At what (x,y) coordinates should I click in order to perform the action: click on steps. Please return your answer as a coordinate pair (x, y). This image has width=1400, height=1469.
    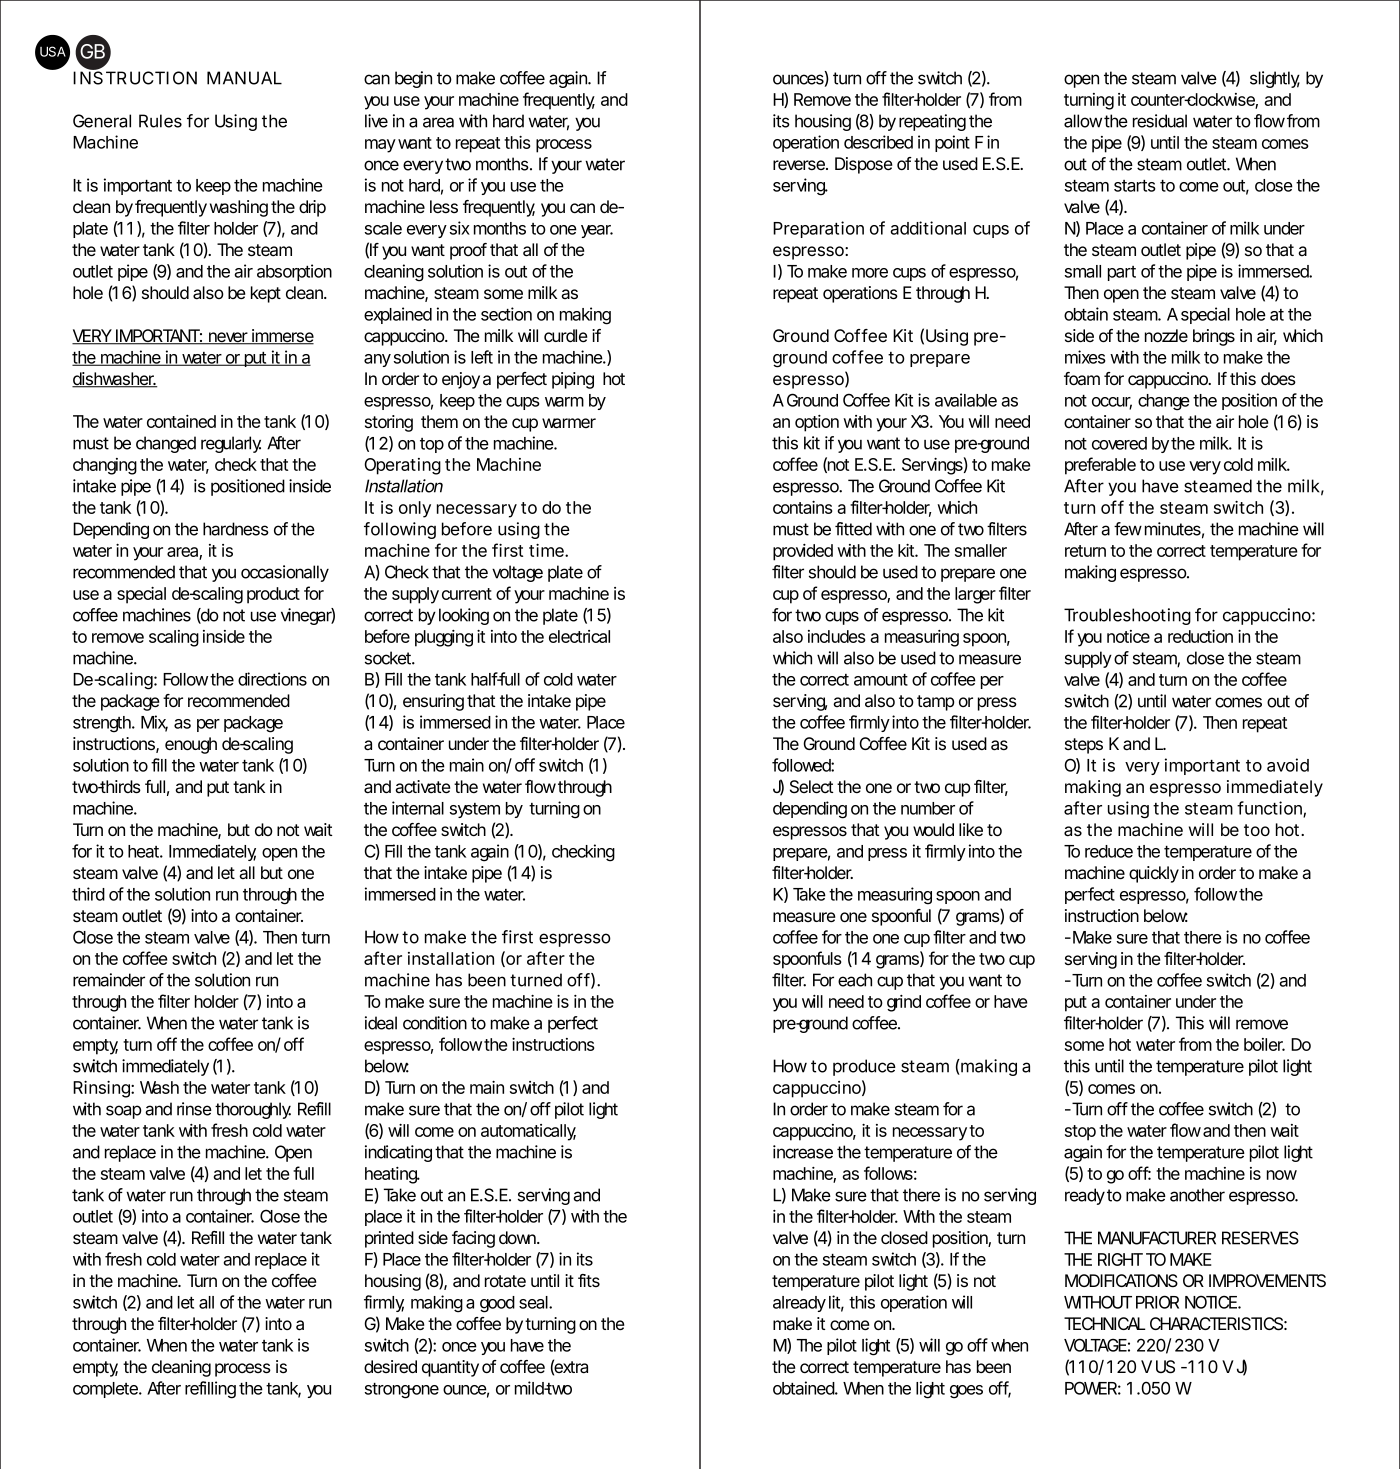
    Looking at the image, I should click on (1084, 746).
